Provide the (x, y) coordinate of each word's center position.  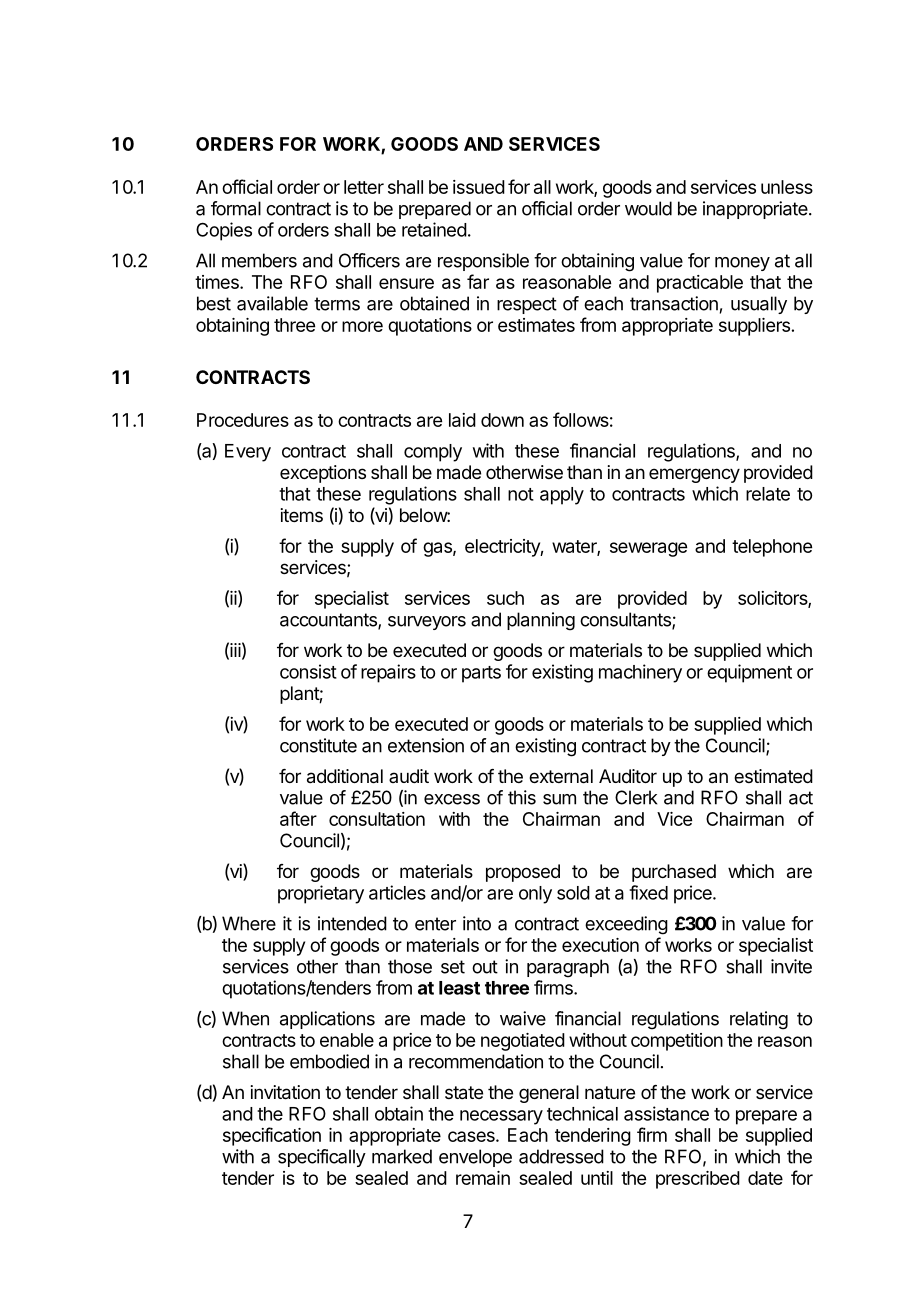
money (742, 264)
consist (308, 671)
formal (236, 208)
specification (272, 1136)
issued (479, 187)
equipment (749, 673)
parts (481, 674)
